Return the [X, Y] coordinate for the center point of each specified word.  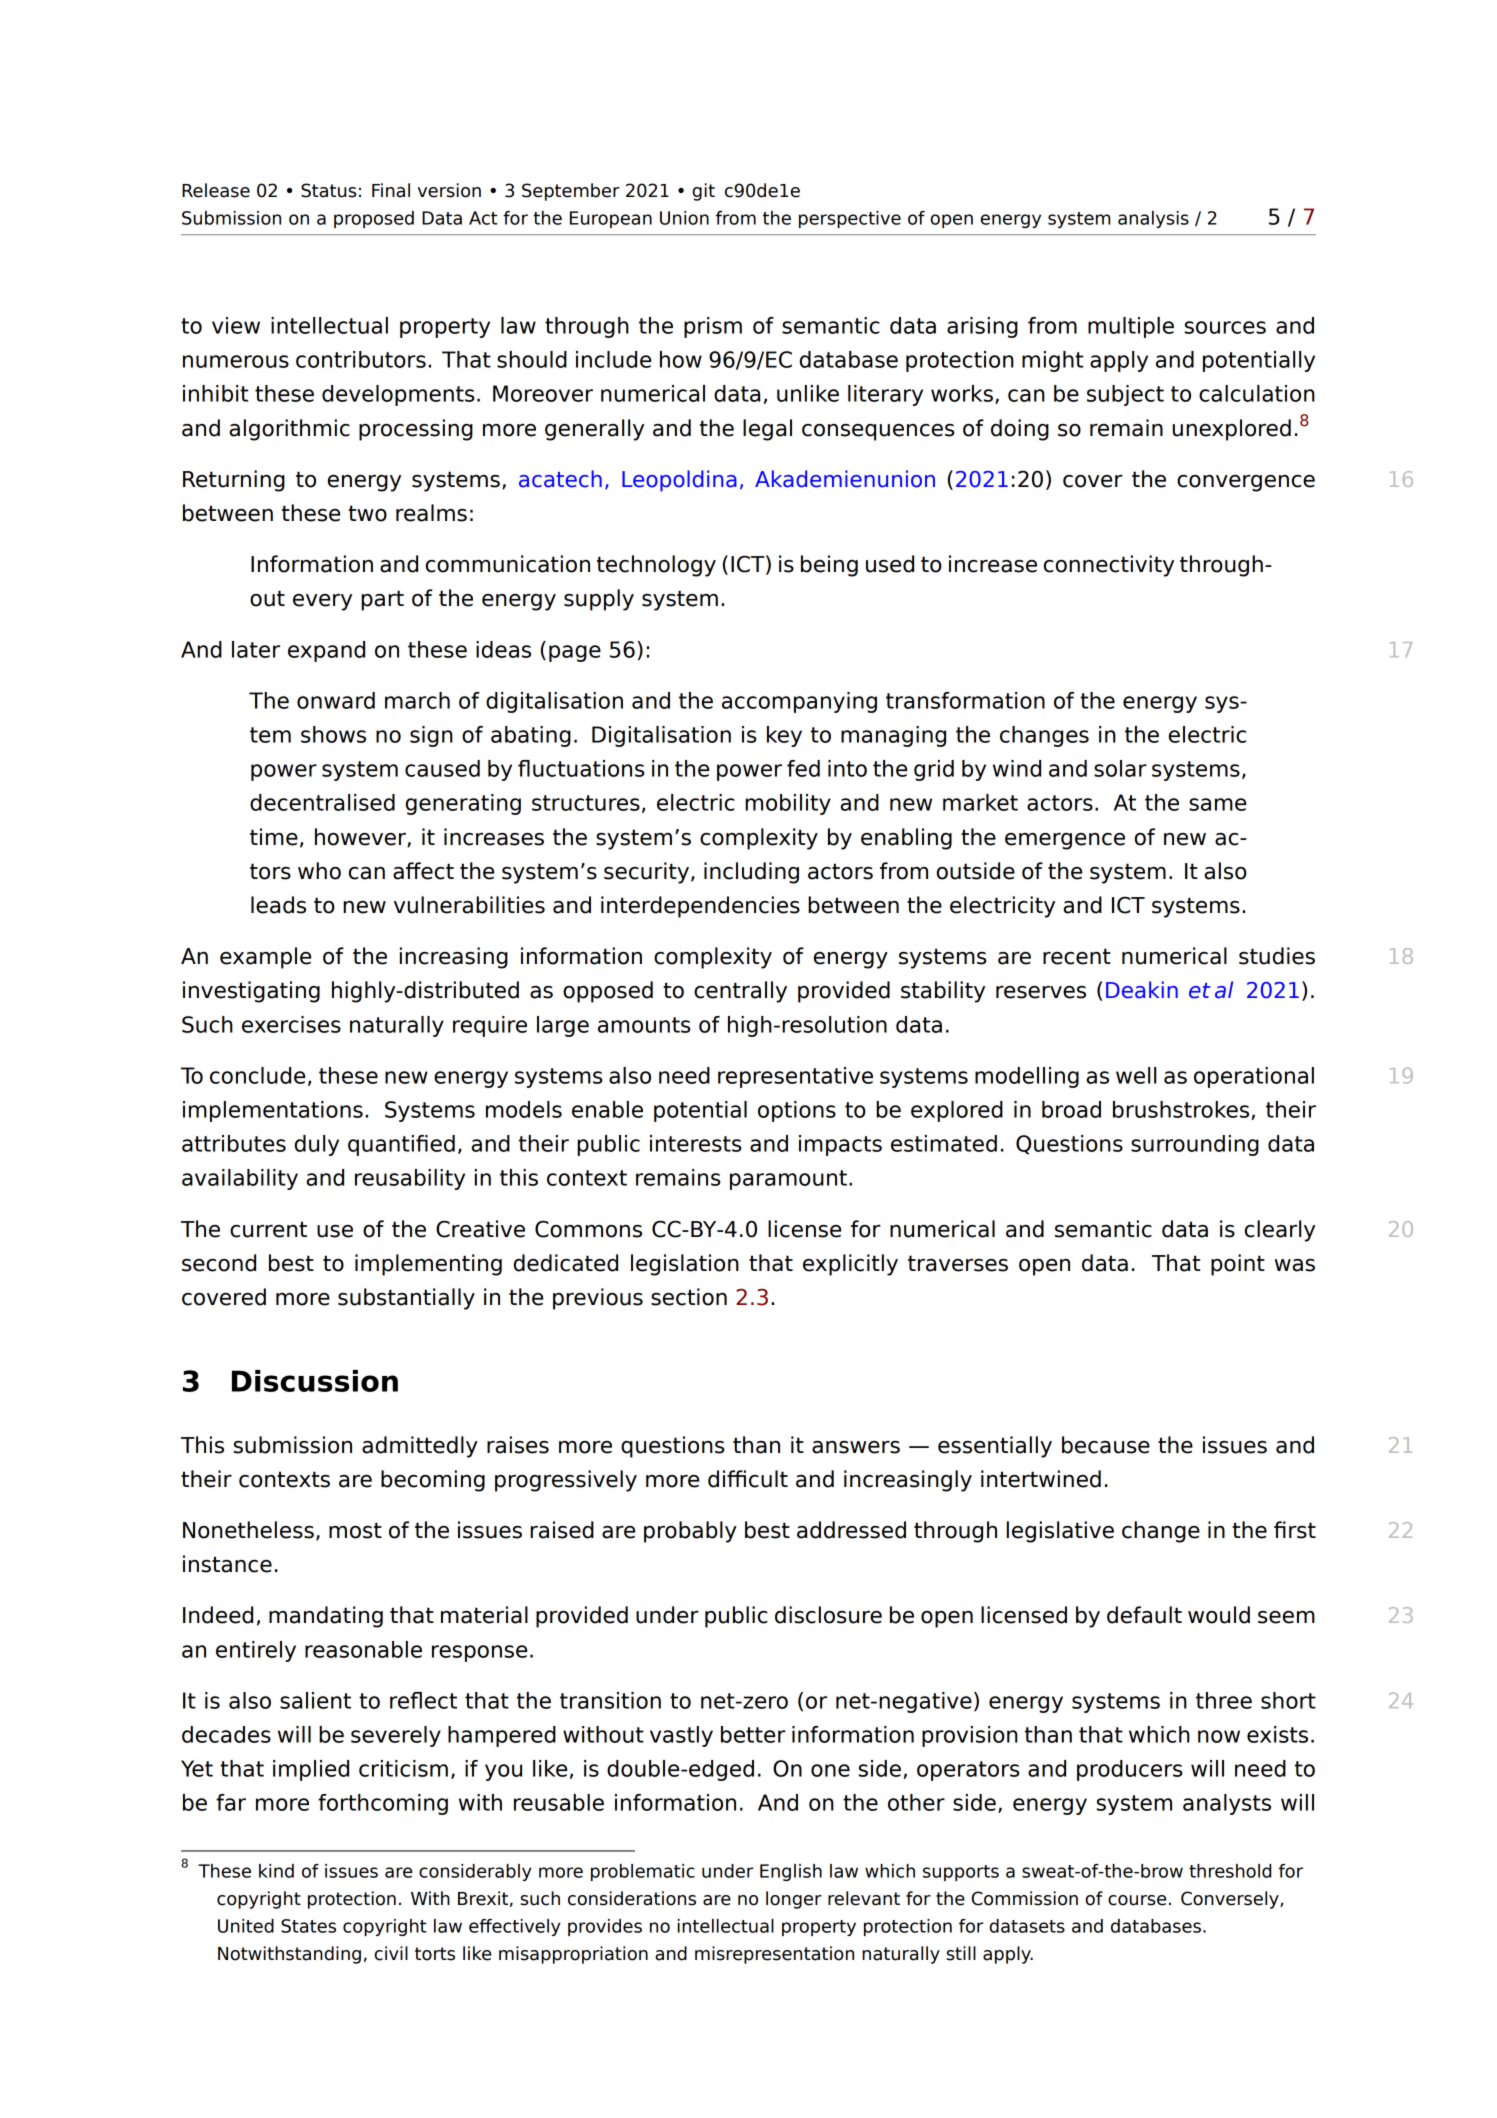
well [1136, 1075]
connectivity [1109, 566]
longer [794, 1900]
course [1137, 1900]
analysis [1153, 219]
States [308, 1926]
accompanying [799, 702]
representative [795, 1077]
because [1106, 1445]
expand [326, 651]
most [355, 1530]
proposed [374, 219]
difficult [748, 1479]
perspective [850, 219]
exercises [291, 1024]
